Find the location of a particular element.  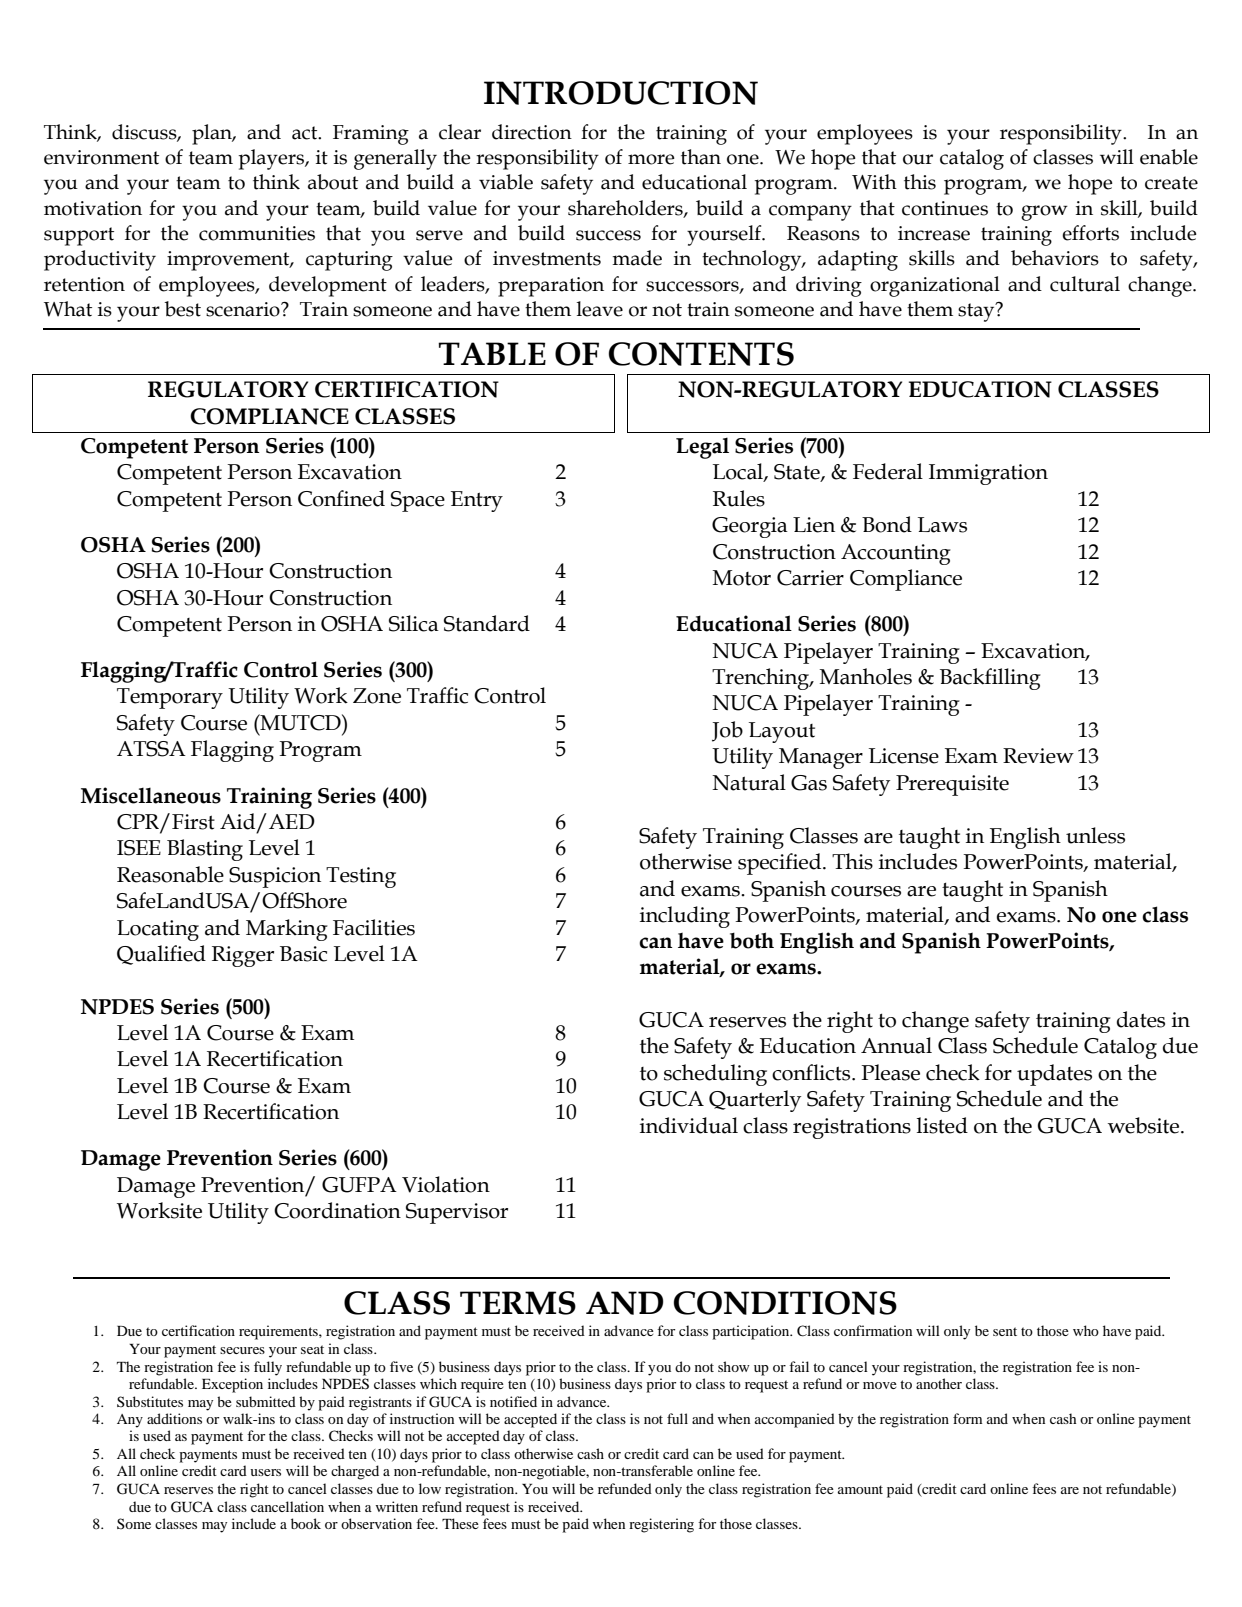

more is located at coordinates (651, 159).
